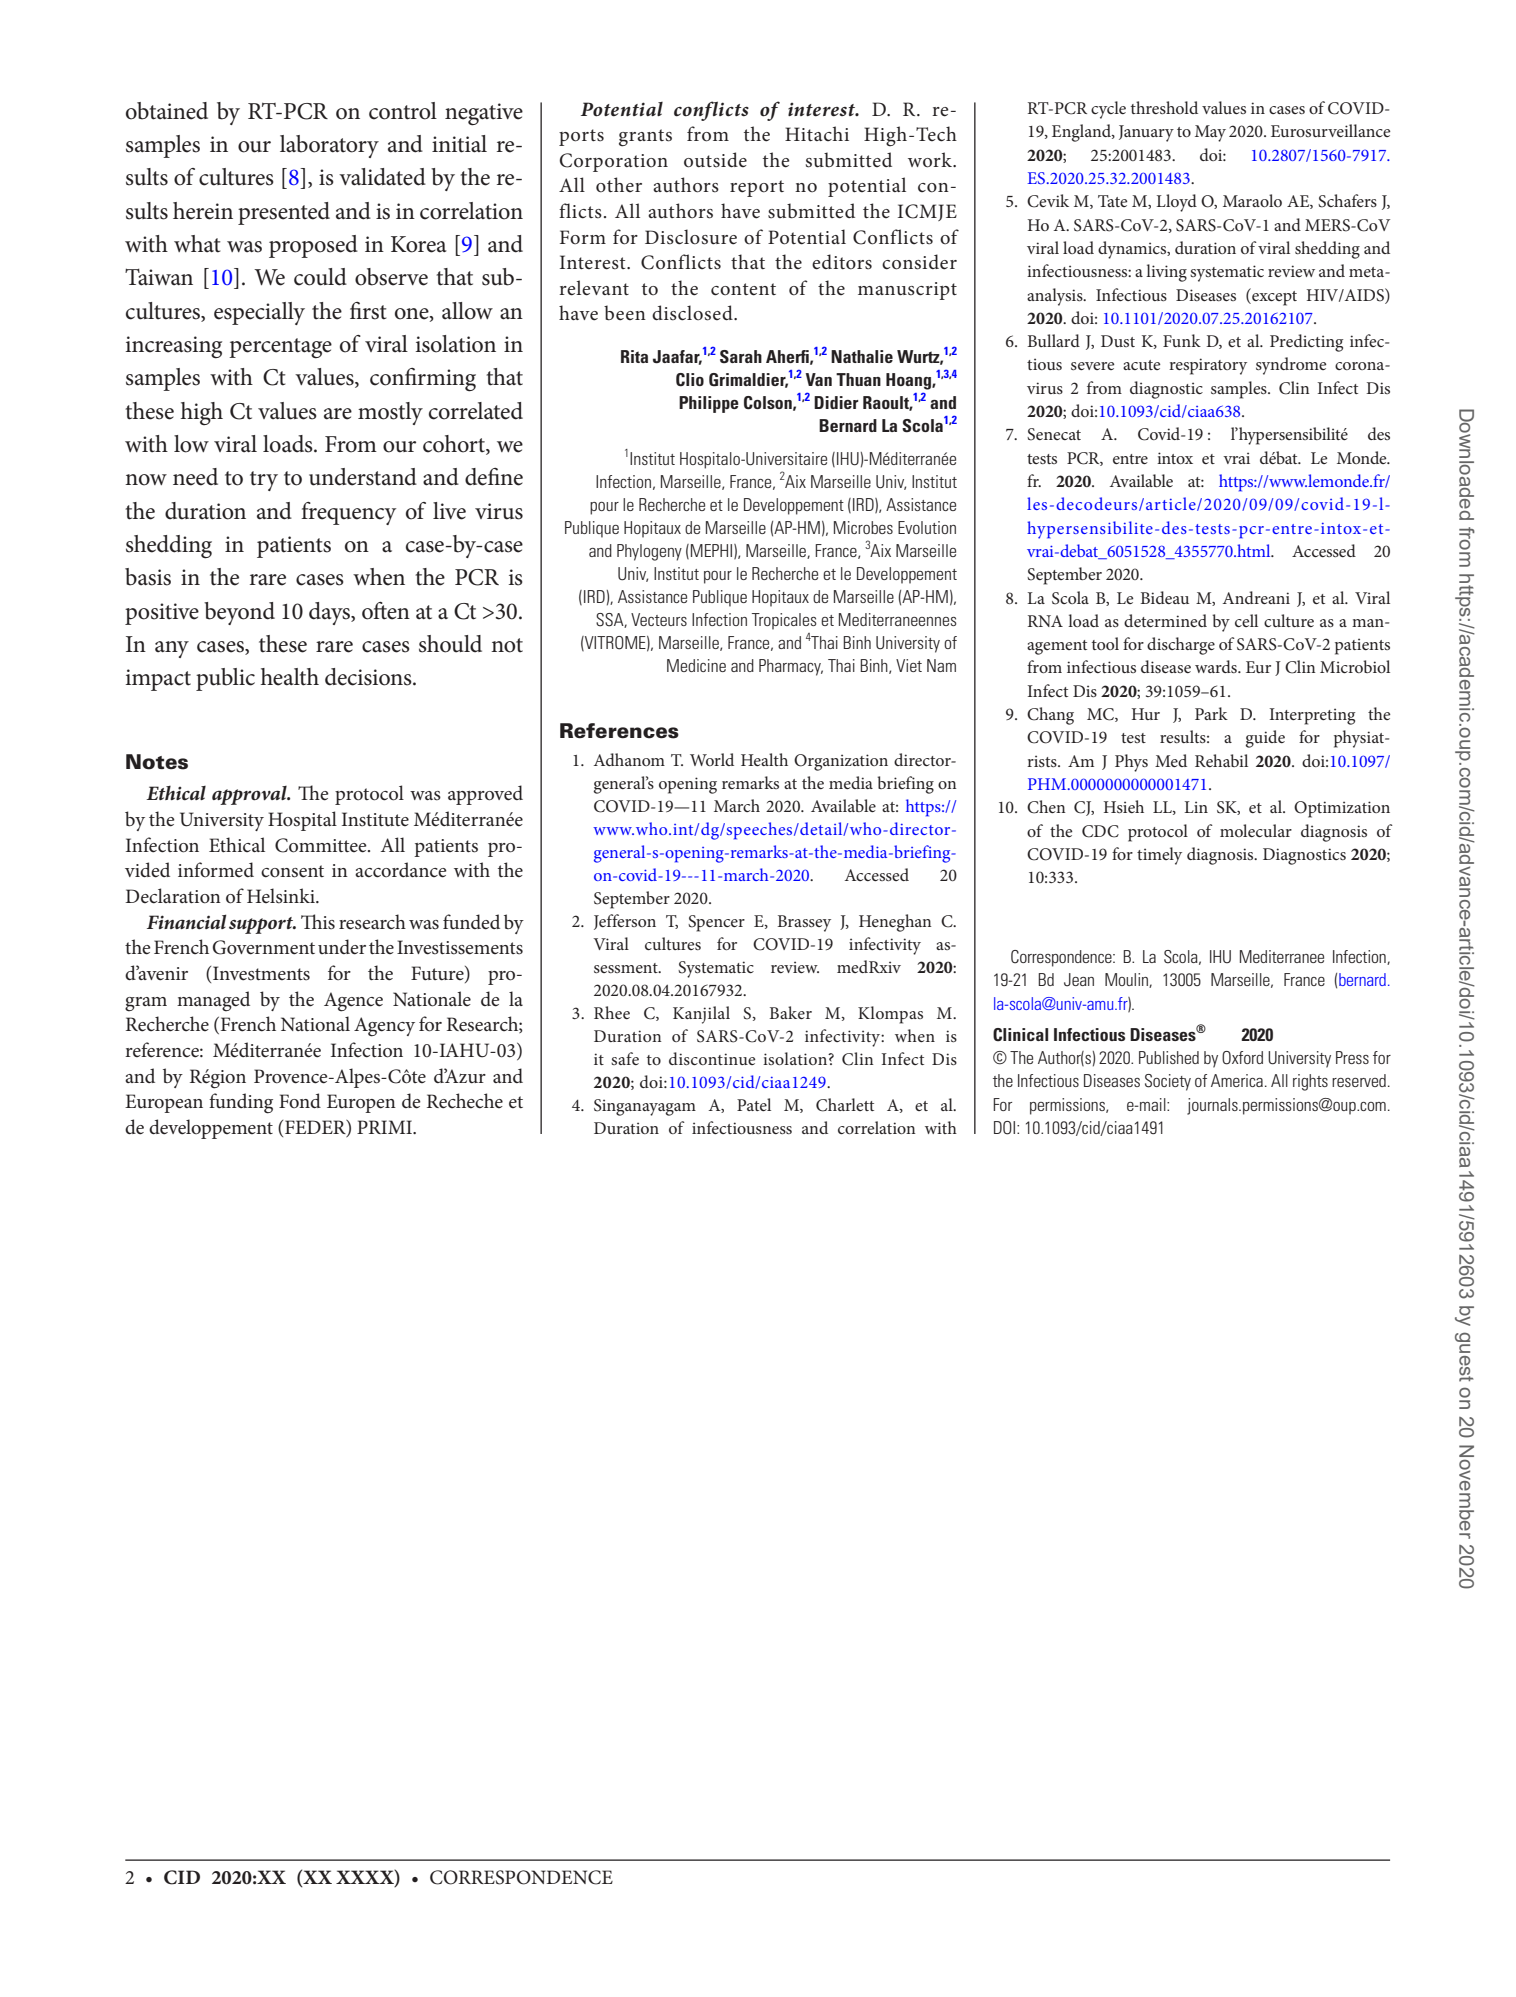  What do you see at coordinates (1208, 366) in the screenshot?
I see `respiratory` at bounding box center [1208, 366].
